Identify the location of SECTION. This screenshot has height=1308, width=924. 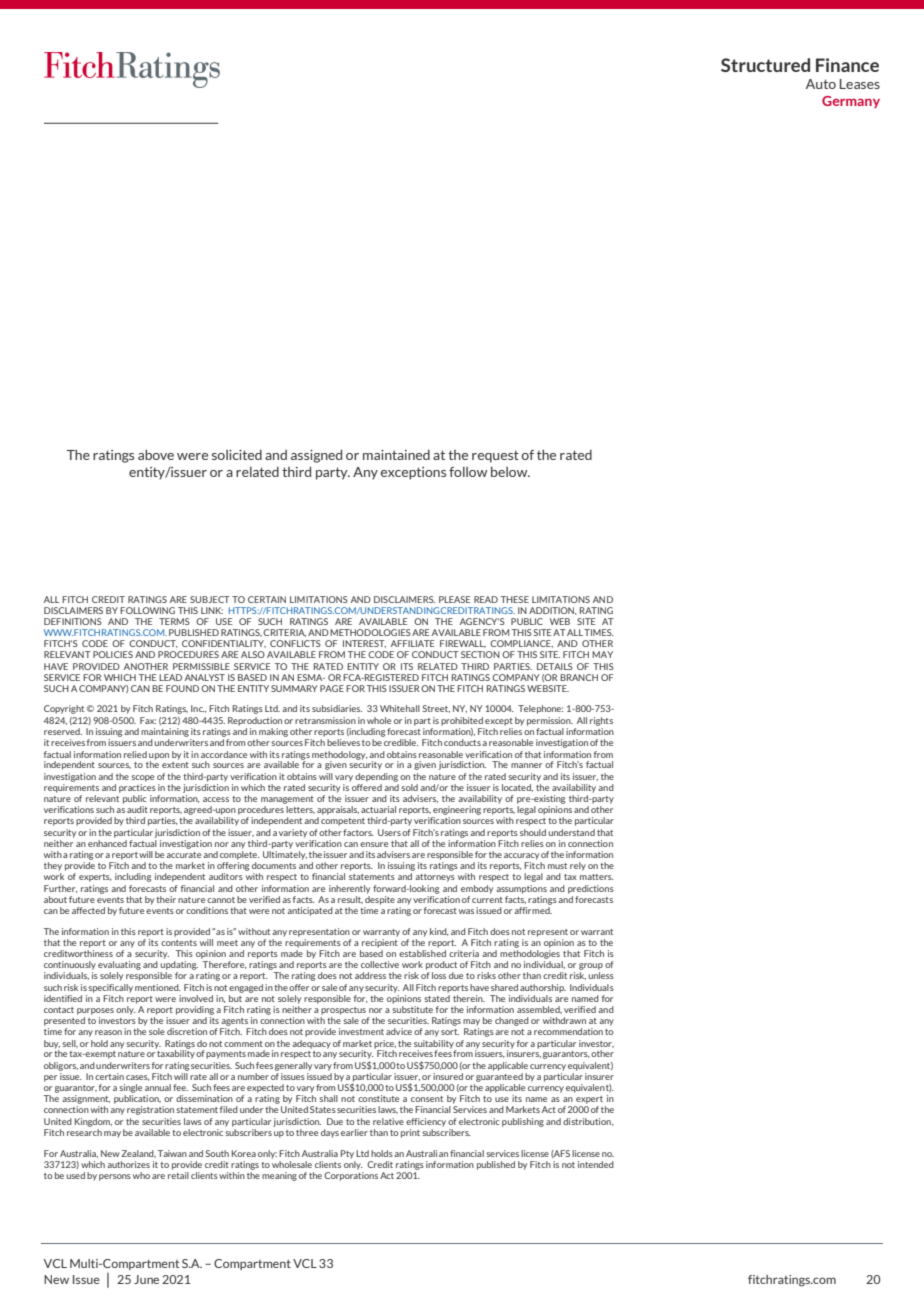
(480, 654).
